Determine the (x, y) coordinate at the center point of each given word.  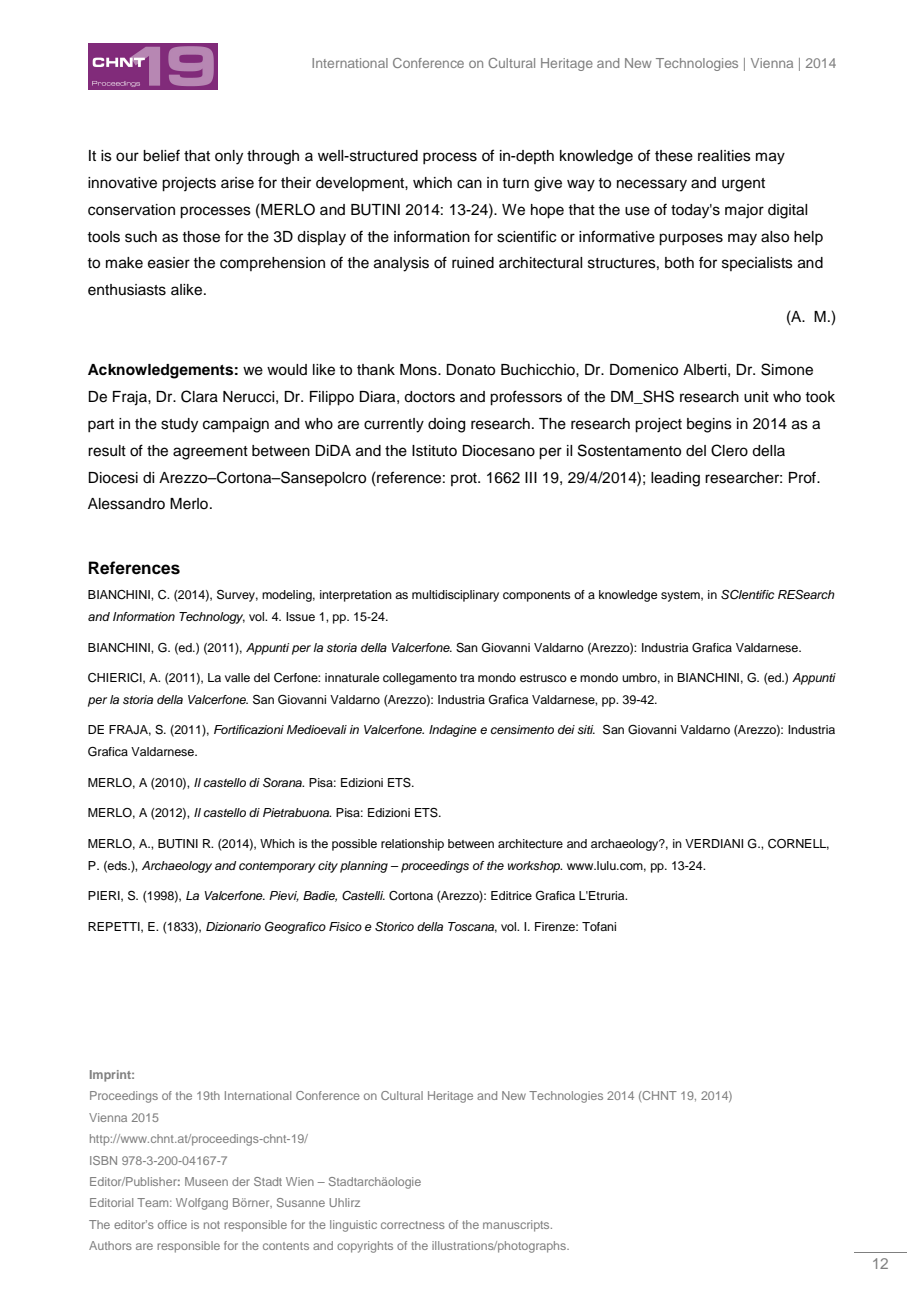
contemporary (277, 867)
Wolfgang (202, 1204)
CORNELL (798, 844)
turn (515, 183)
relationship (412, 845)
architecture (530, 843)
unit (756, 397)
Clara (199, 396)
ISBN (103, 1160)
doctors (429, 397)
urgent (743, 185)
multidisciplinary (455, 596)
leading (675, 479)
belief (161, 155)
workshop (535, 867)
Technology (212, 618)
